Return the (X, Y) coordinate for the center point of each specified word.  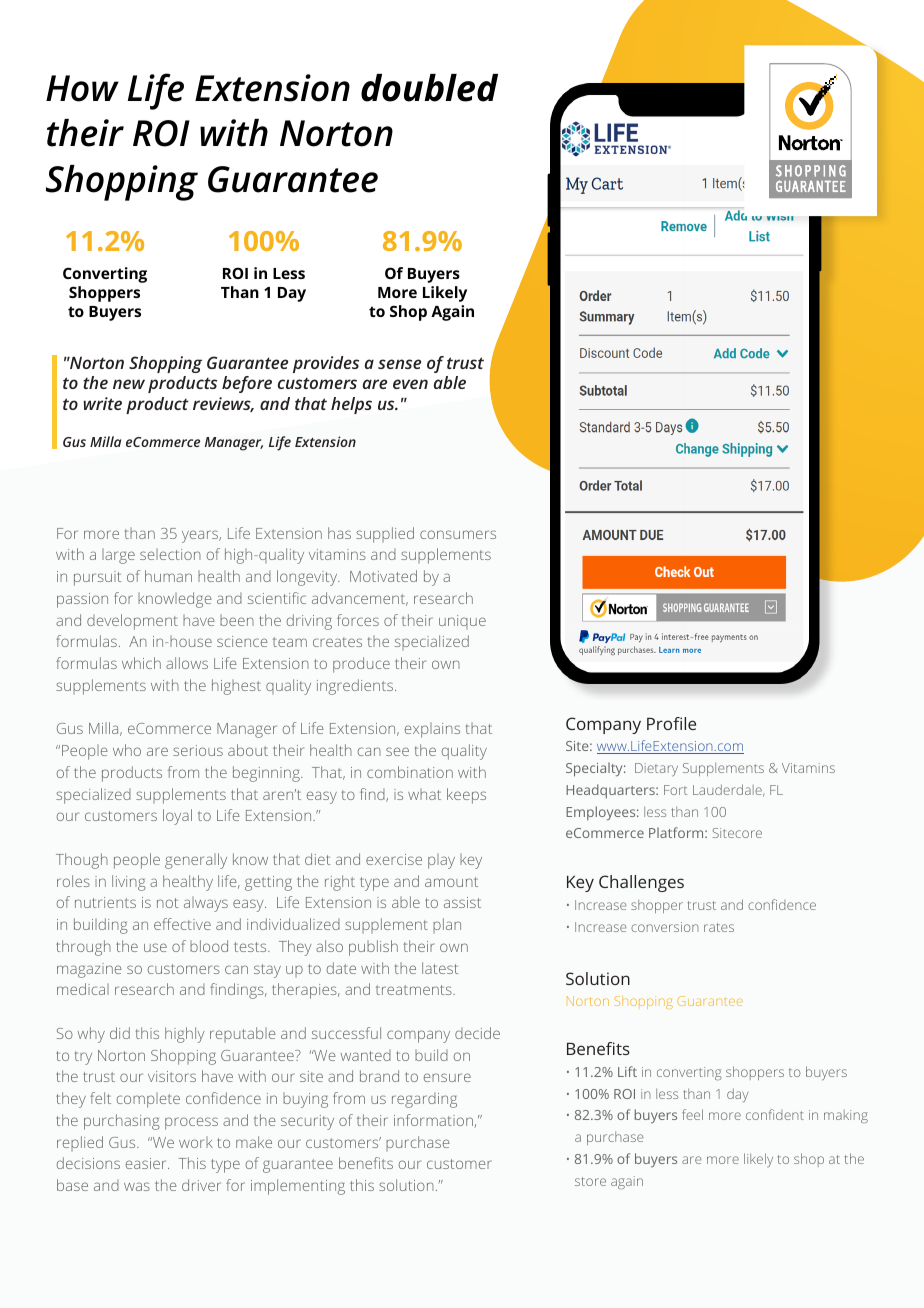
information (434, 1121)
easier (147, 1163)
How (82, 88)
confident (775, 1114)
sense (399, 364)
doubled (429, 88)
